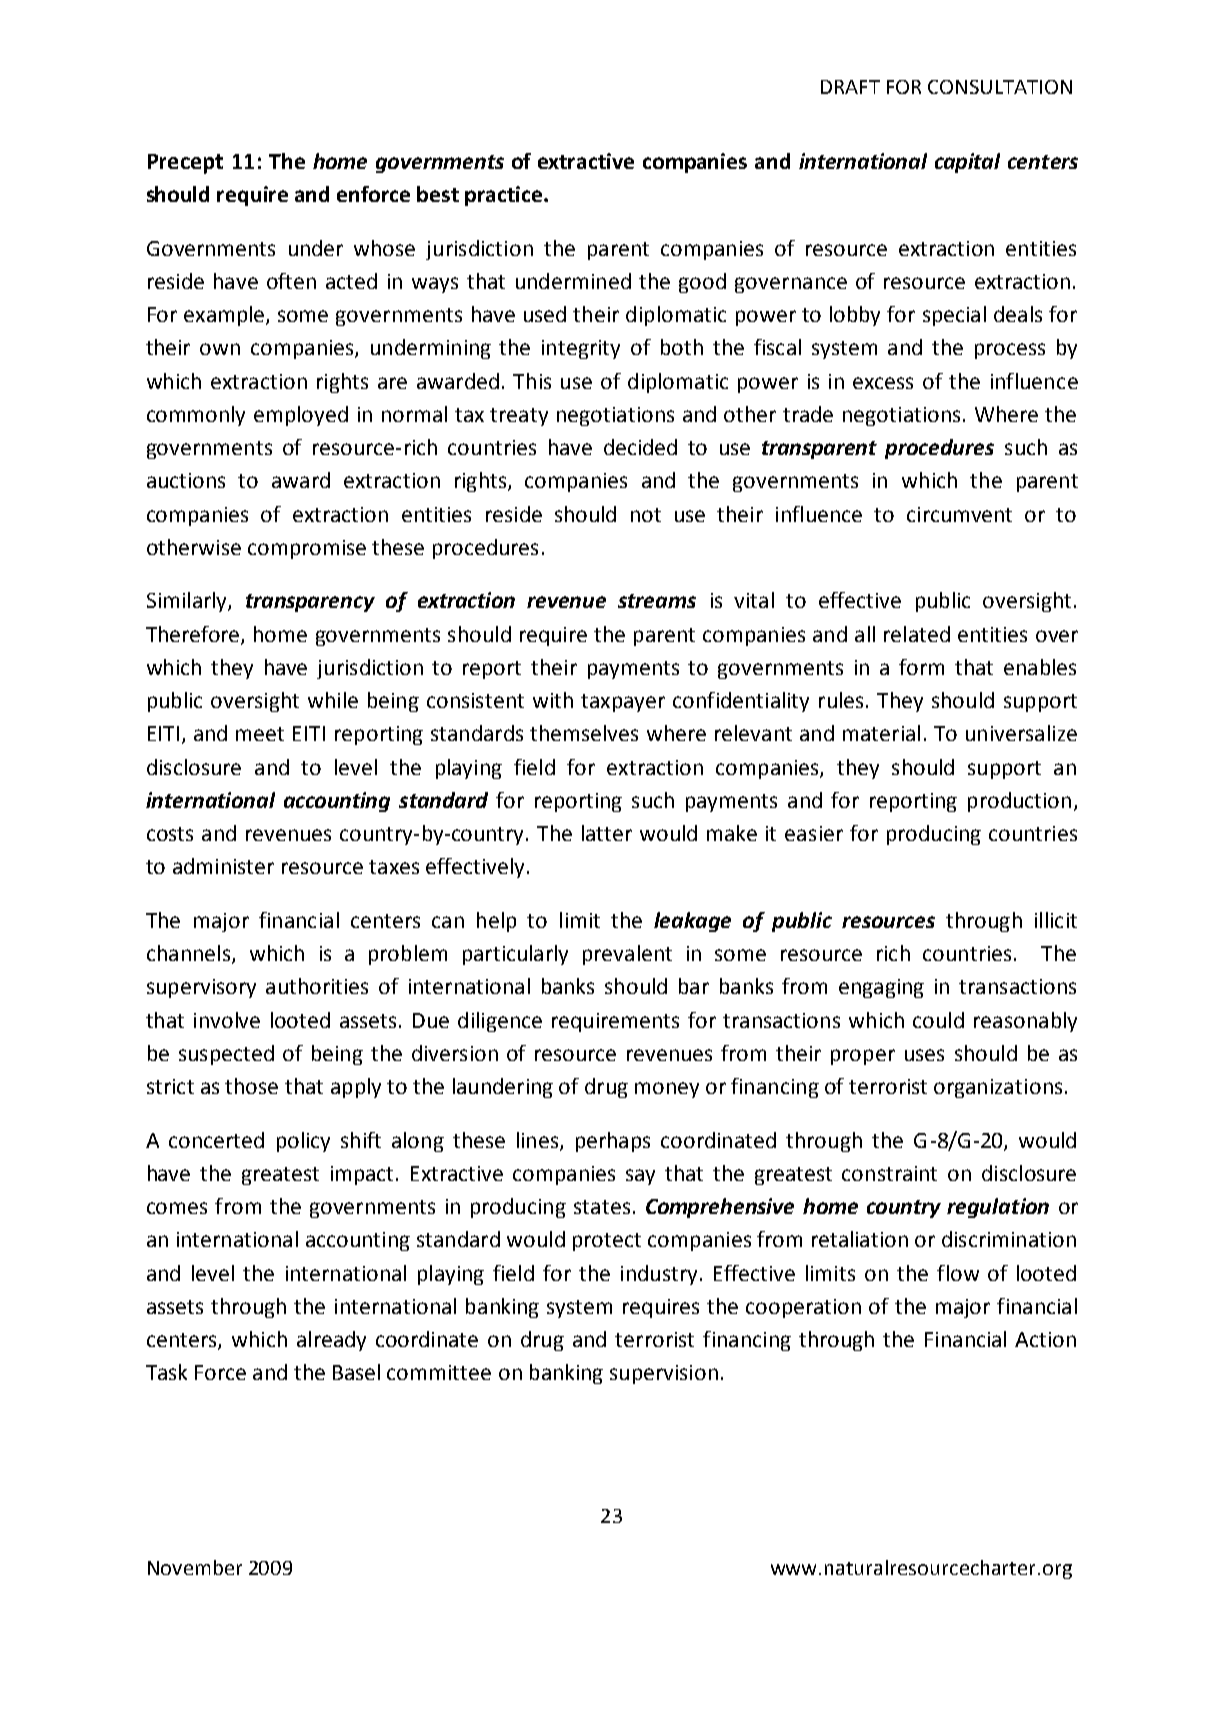 This screenshot has width=1224, height=1731. I want to click on constraint, so click(889, 1173).
